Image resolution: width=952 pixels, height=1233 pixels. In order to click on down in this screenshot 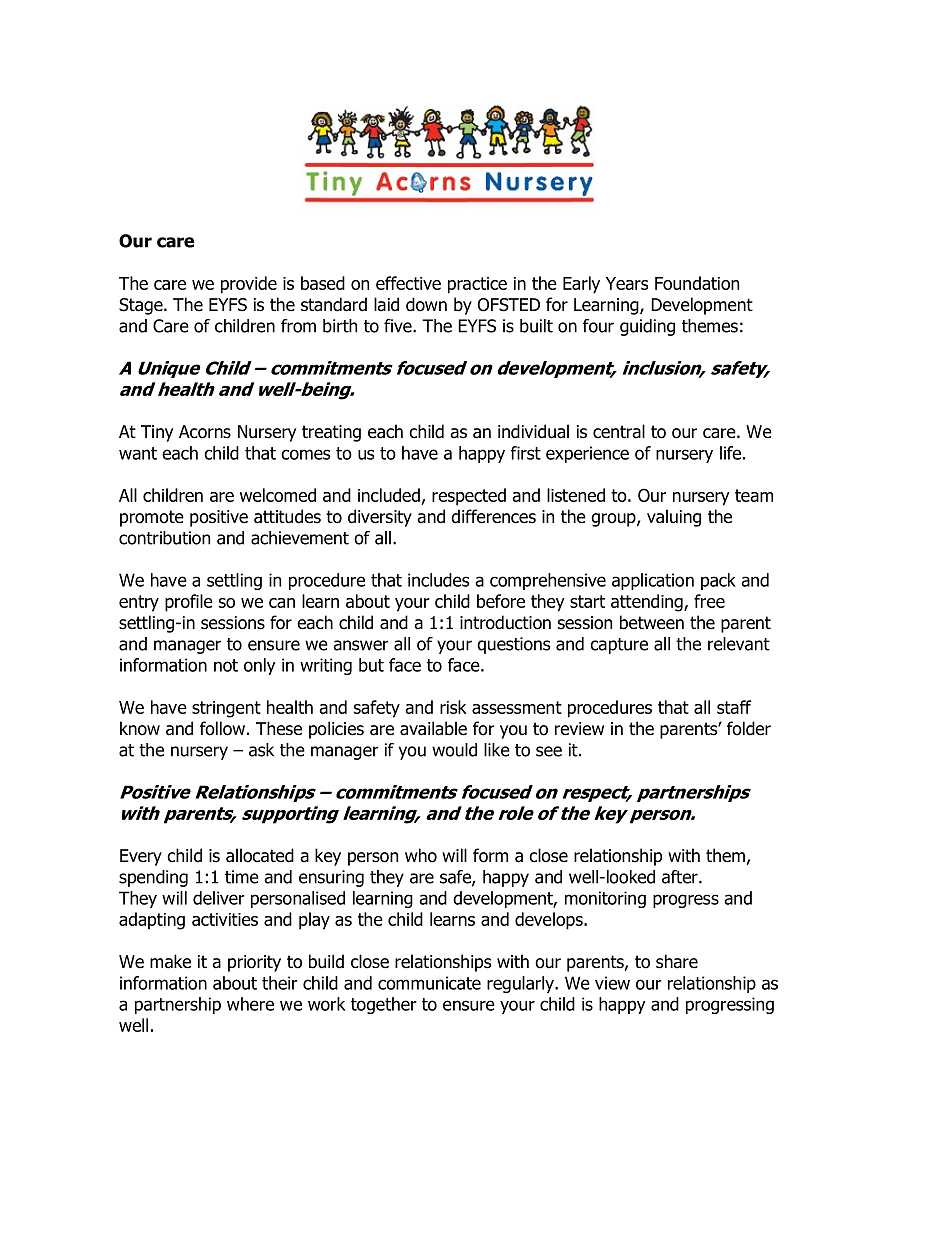, I will do `click(426, 304)`.
